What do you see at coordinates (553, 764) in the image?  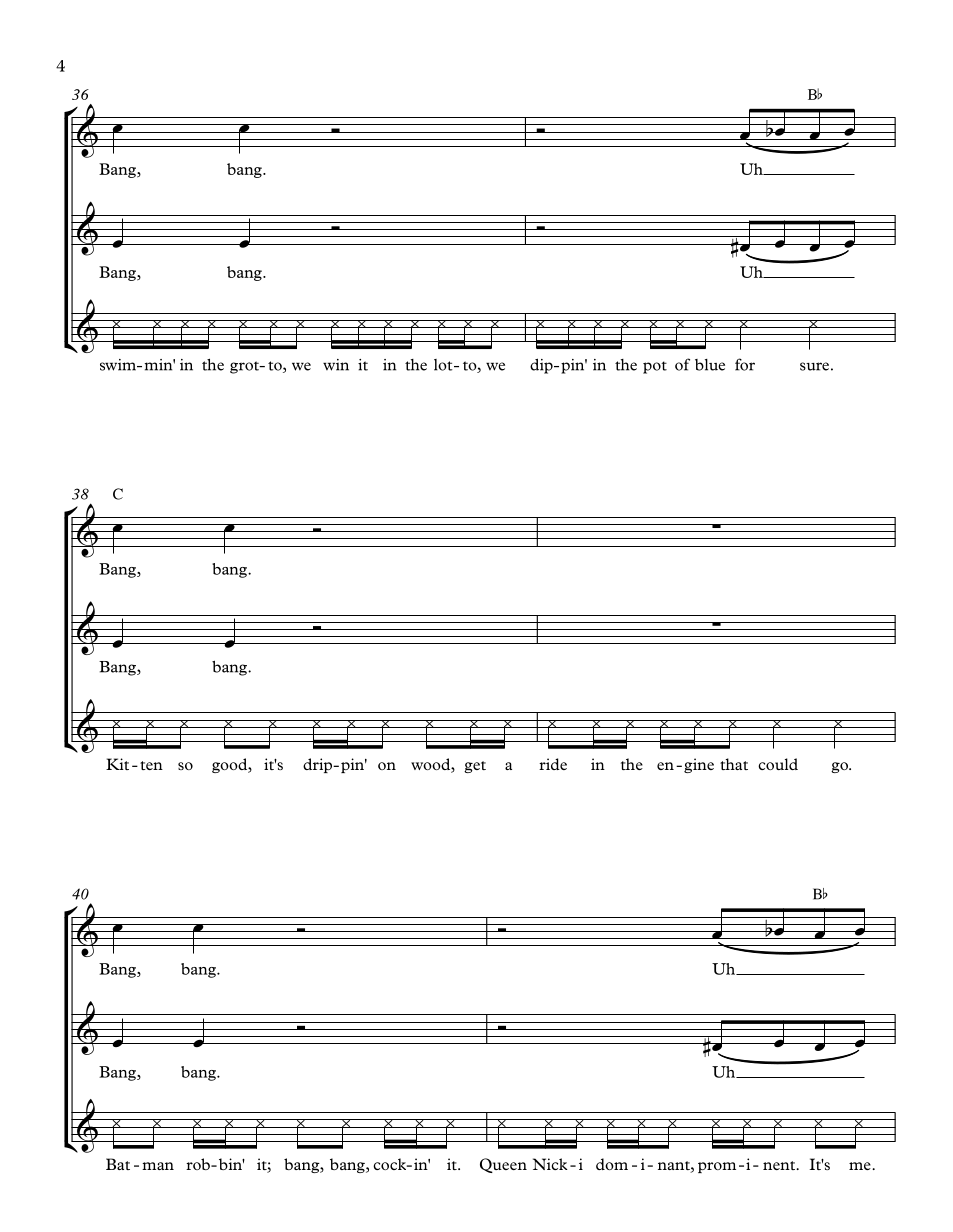 I see `ride` at bounding box center [553, 764].
